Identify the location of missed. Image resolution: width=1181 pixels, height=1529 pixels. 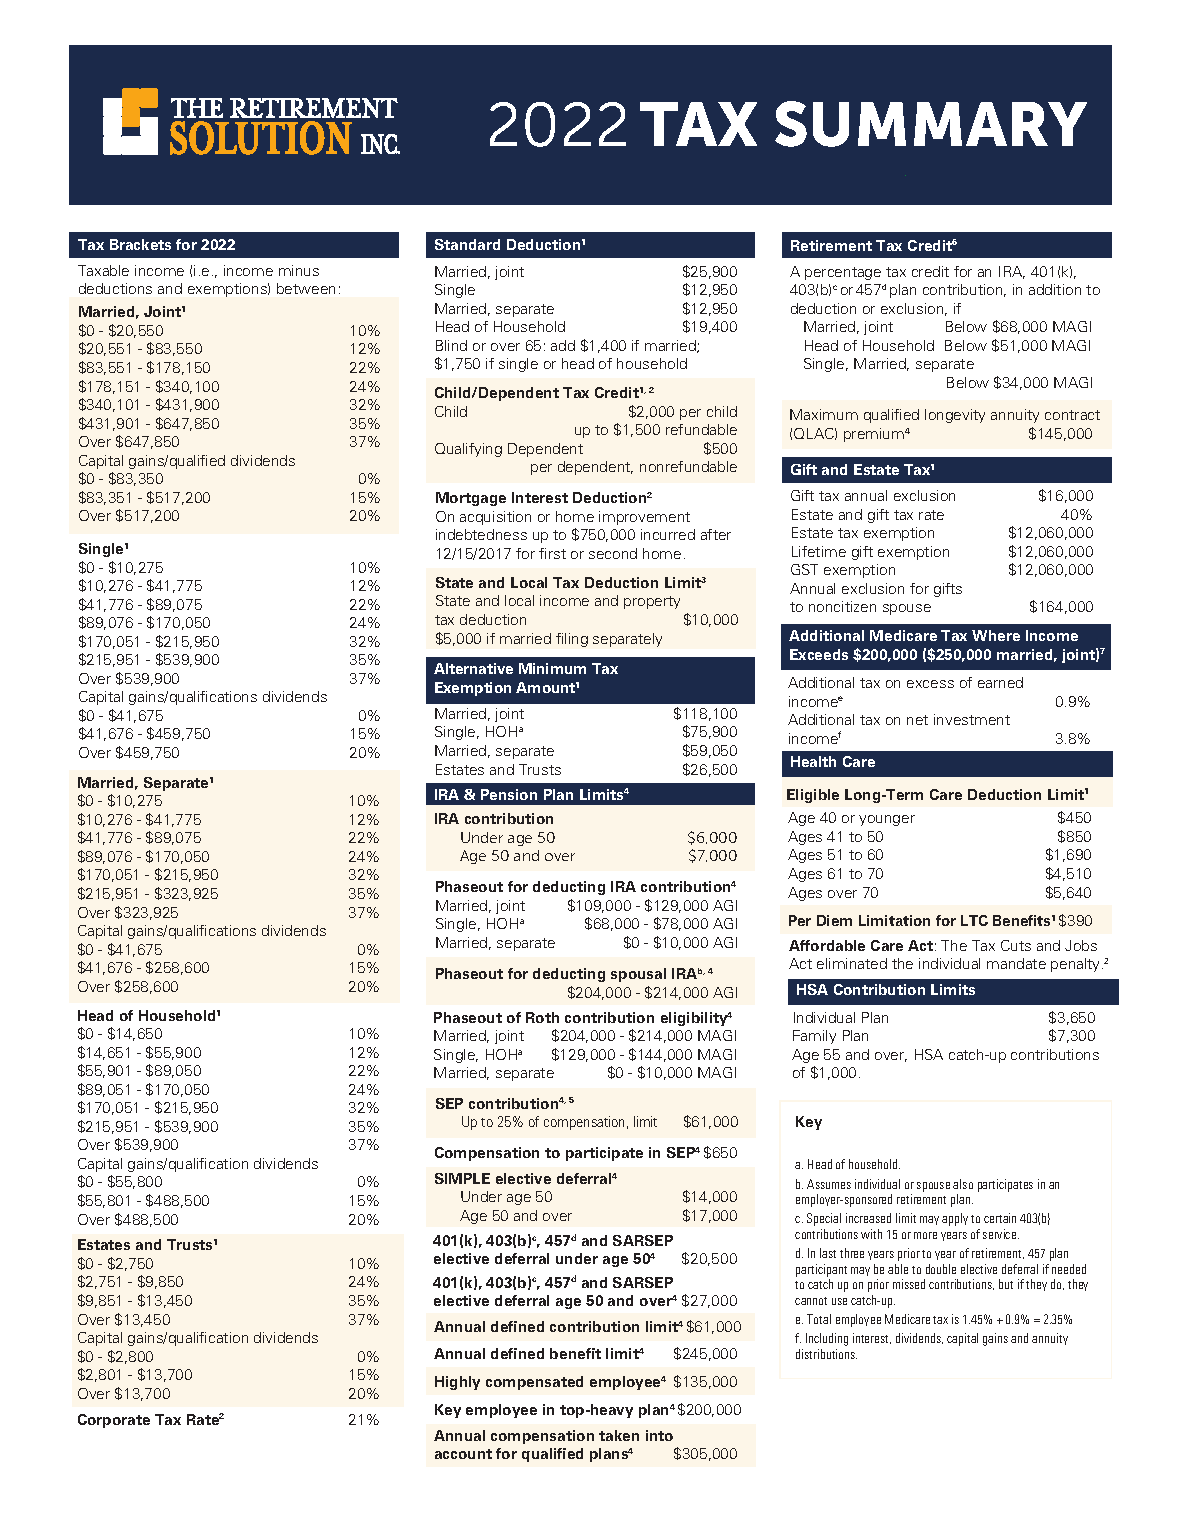
(909, 1284).
